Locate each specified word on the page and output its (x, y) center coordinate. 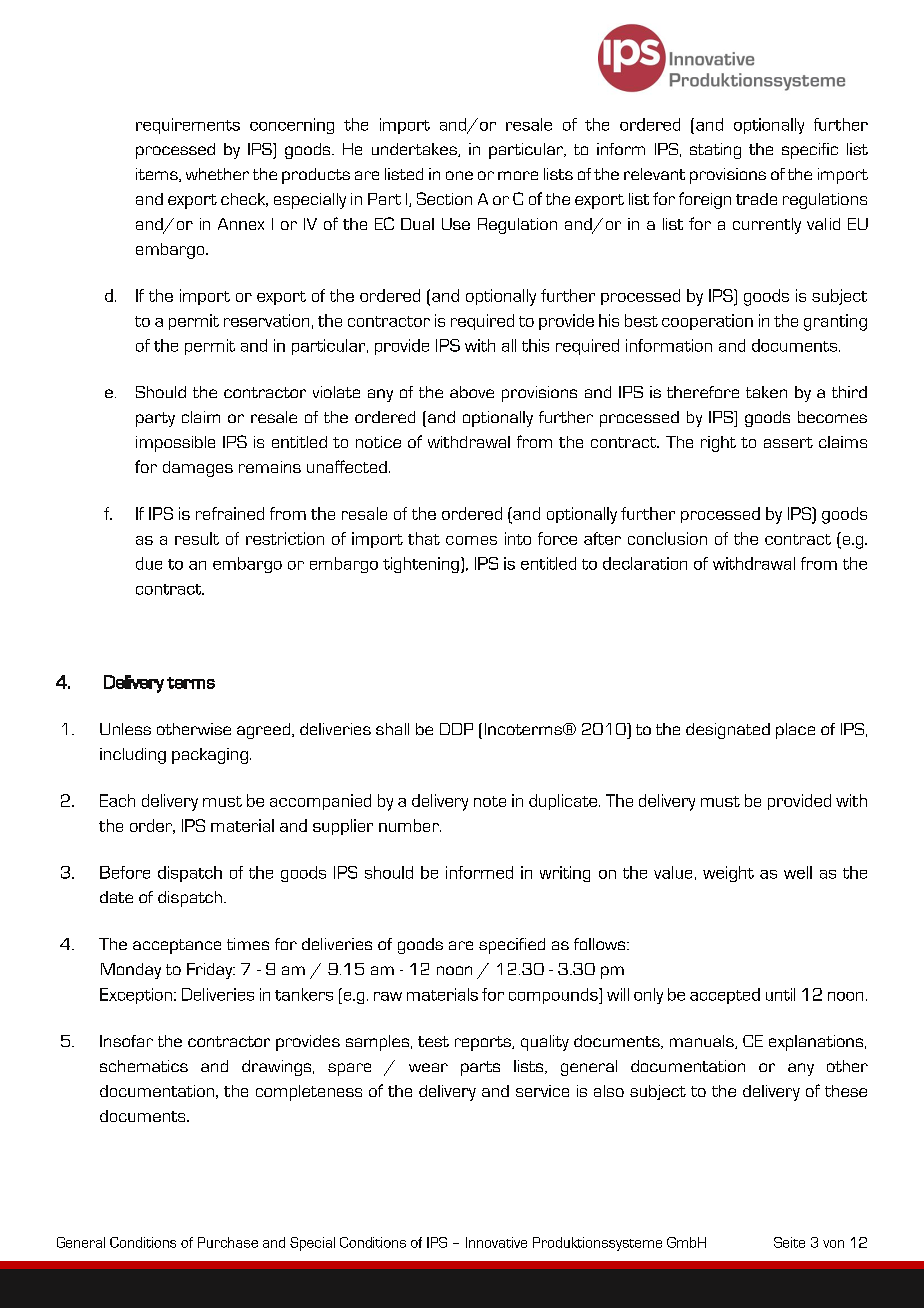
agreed (265, 731)
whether (217, 174)
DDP (456, 729)
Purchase (228, 1242)
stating (715, 151)
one (459, 175)
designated (728, 731)
